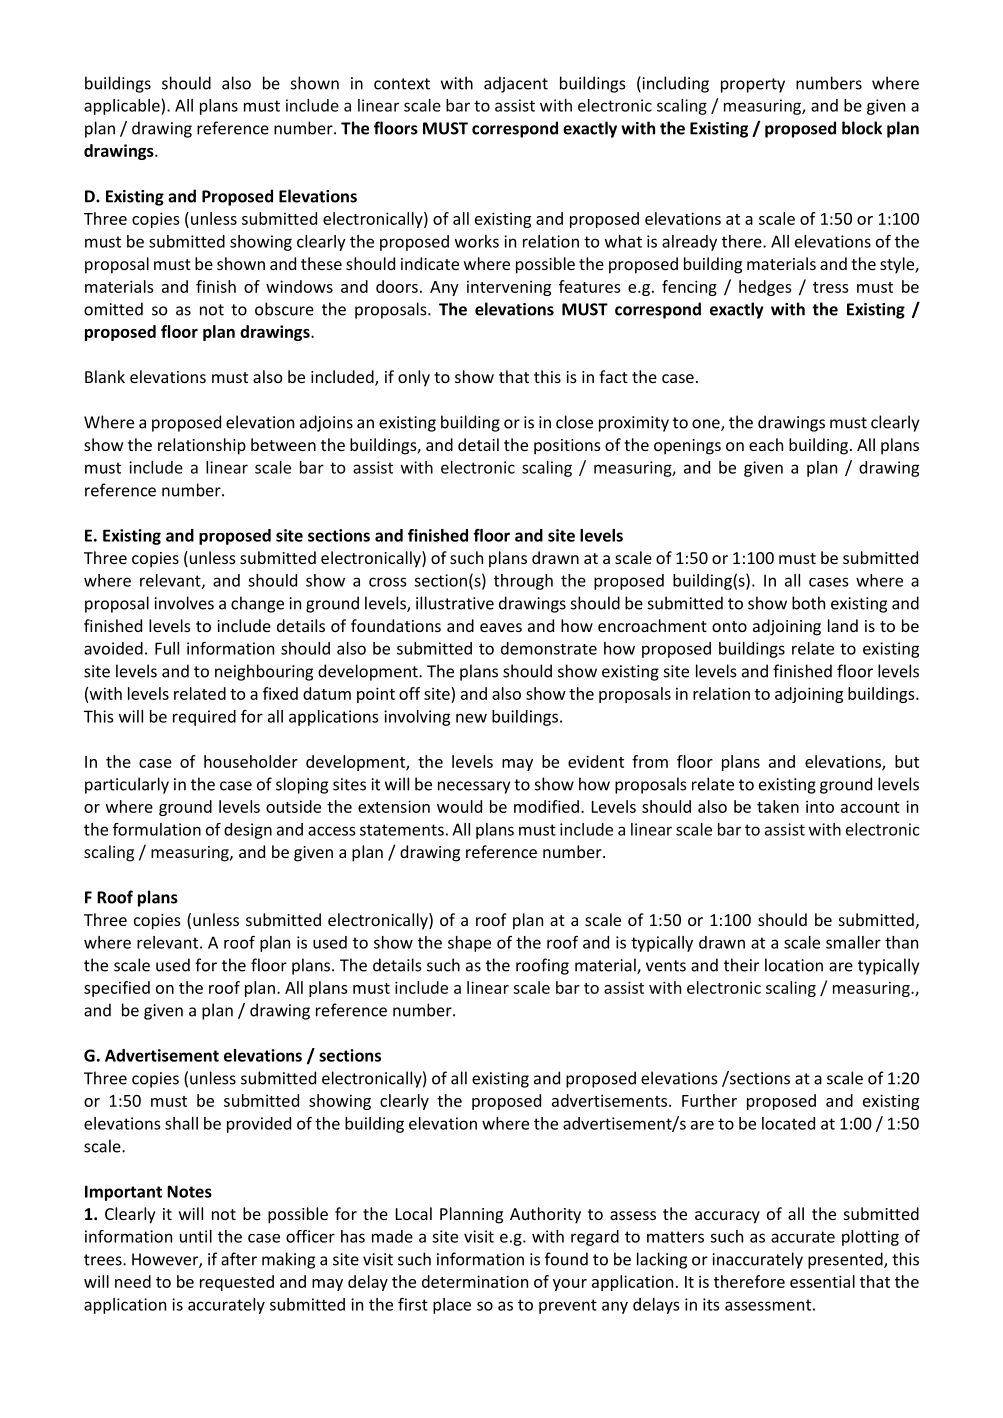 The image size is (1003, 1418). Describe the element at coordinates (123, 107) in the screenshot. I see `applicable` at that location.
